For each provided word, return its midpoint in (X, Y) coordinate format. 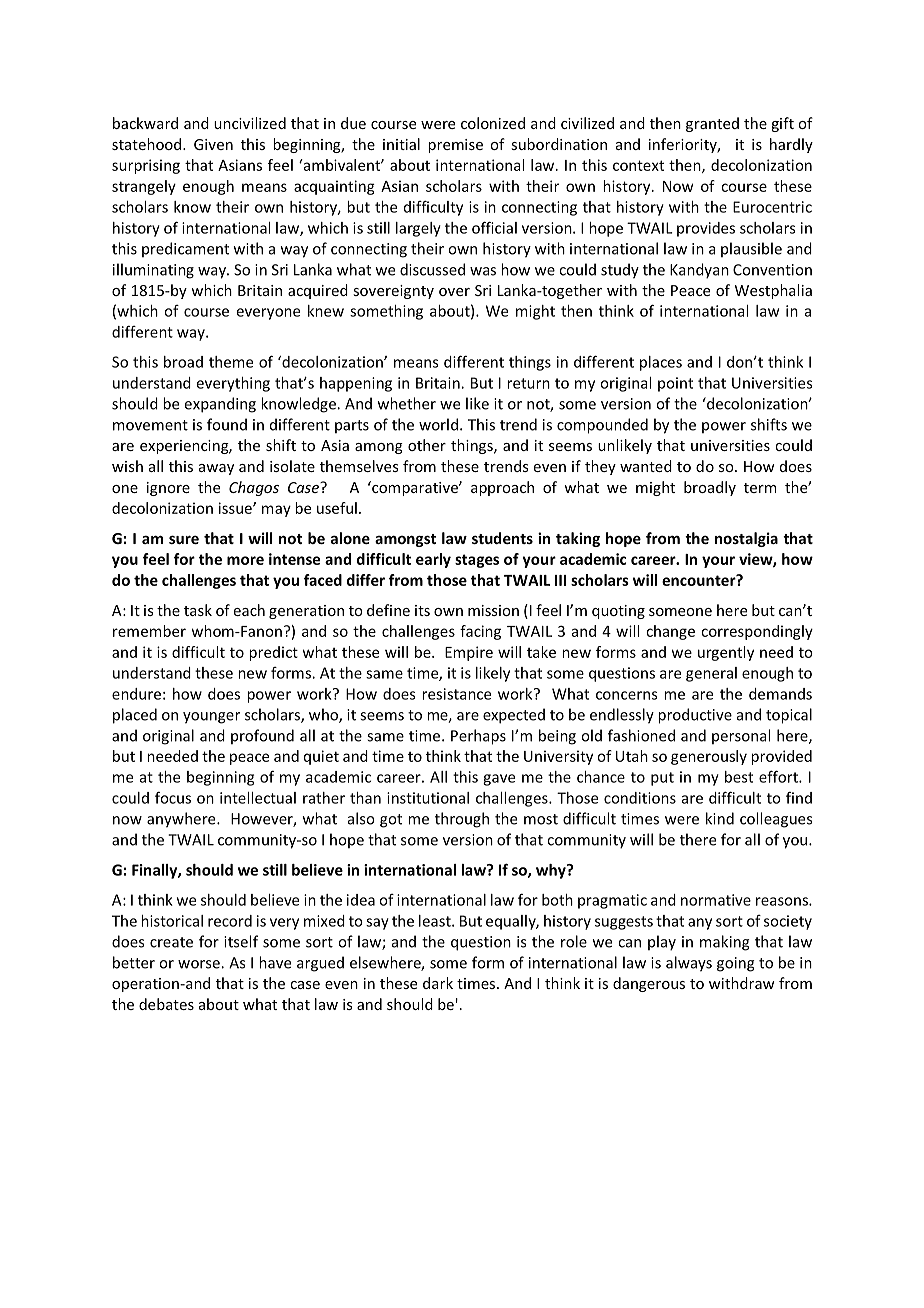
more (245, 560)
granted (712, 124)
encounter (700, 580)
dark (438, 983)
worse (200, 964)
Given (213, 144)
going (736, 964)
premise (455, 146)
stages (477, 561)
